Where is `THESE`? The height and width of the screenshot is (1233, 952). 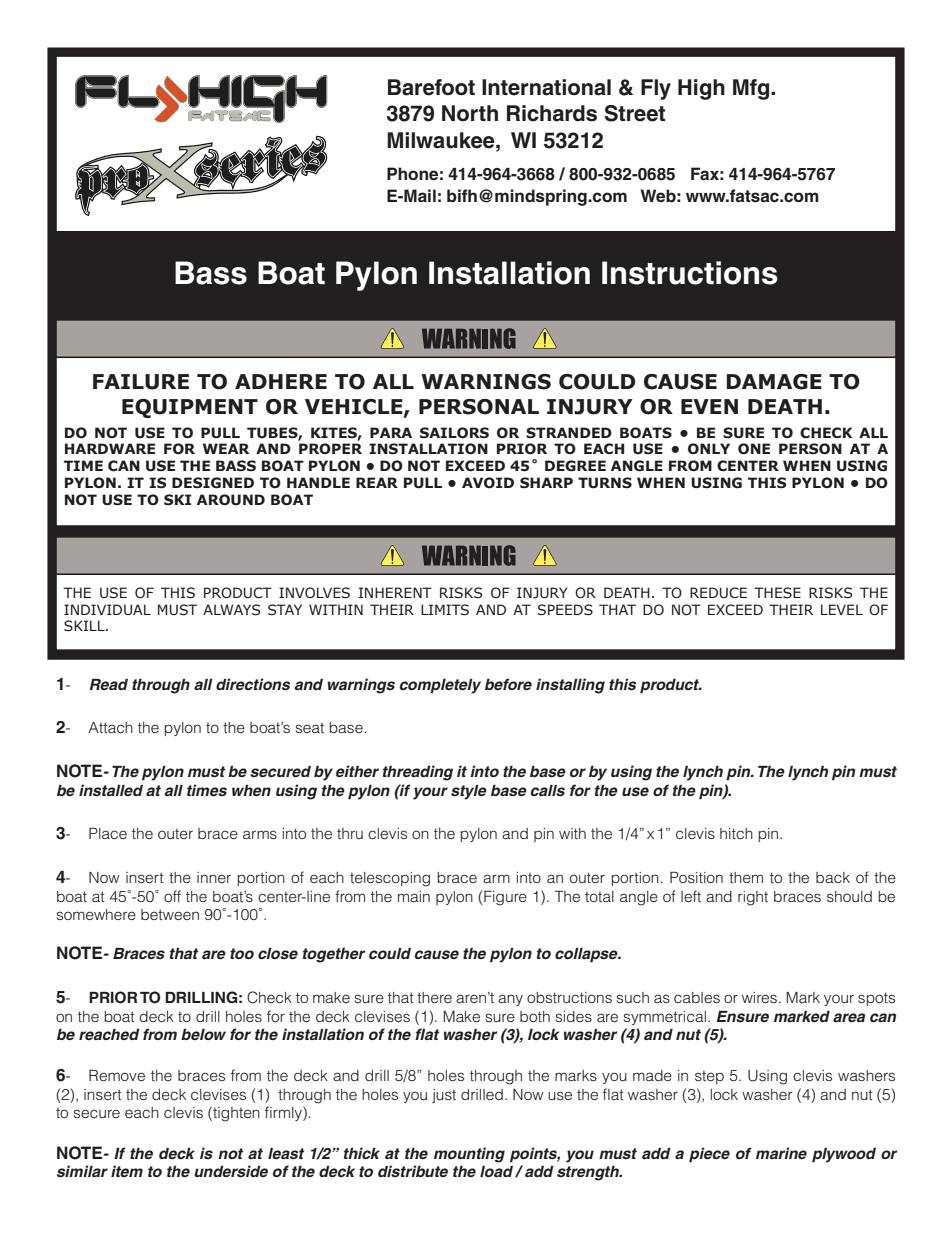
THESE is located at coordinates (777, 593).
